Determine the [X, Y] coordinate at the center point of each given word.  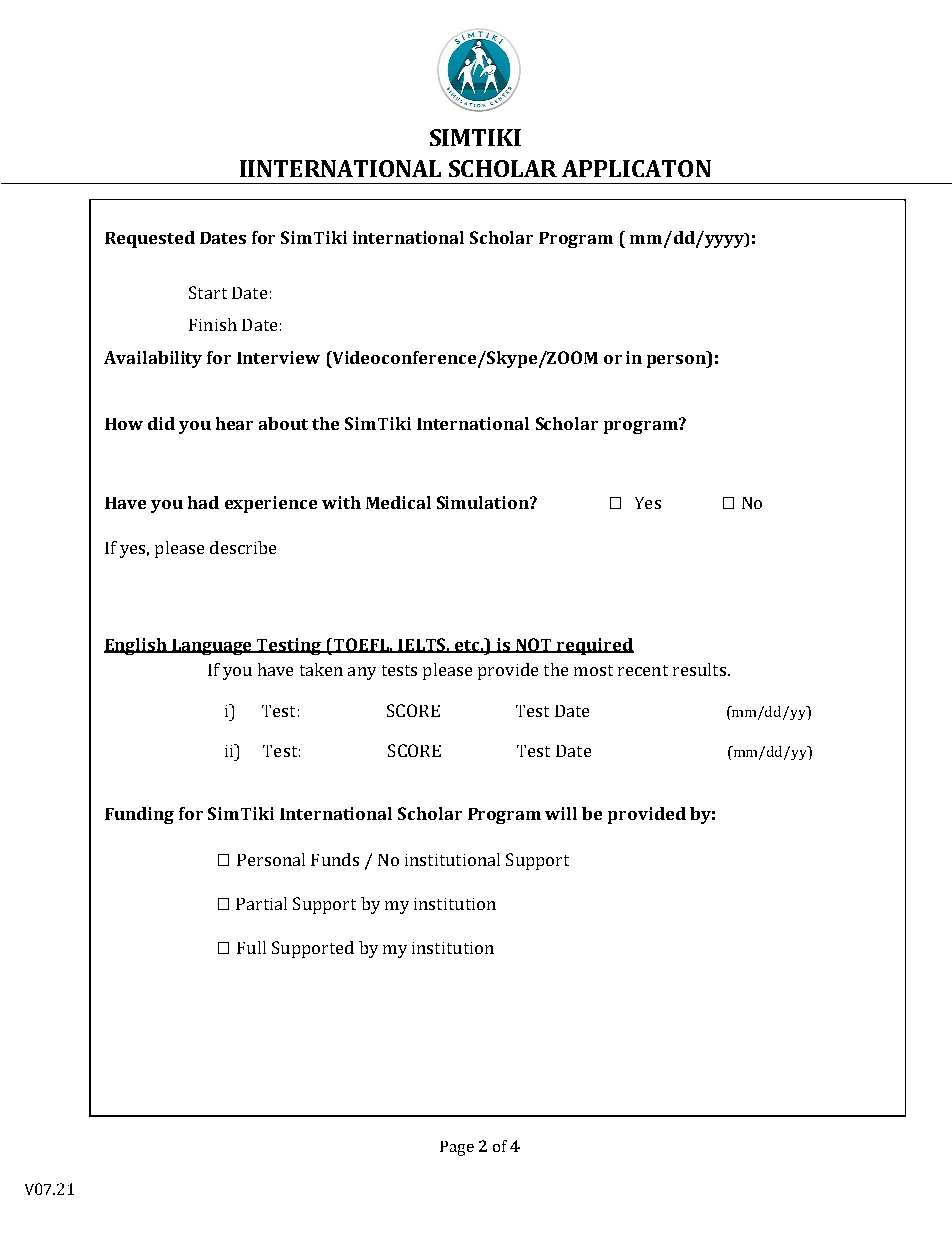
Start [208, 292]
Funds [335, 859]
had [203, 502]
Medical [398, 502]
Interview [278, 357]
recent [643, 670]
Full [251, 947]
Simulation [484, 502]
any [362, 673]
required [594, 646]
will [561, 813]
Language [212, 647]
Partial [261, 903]
